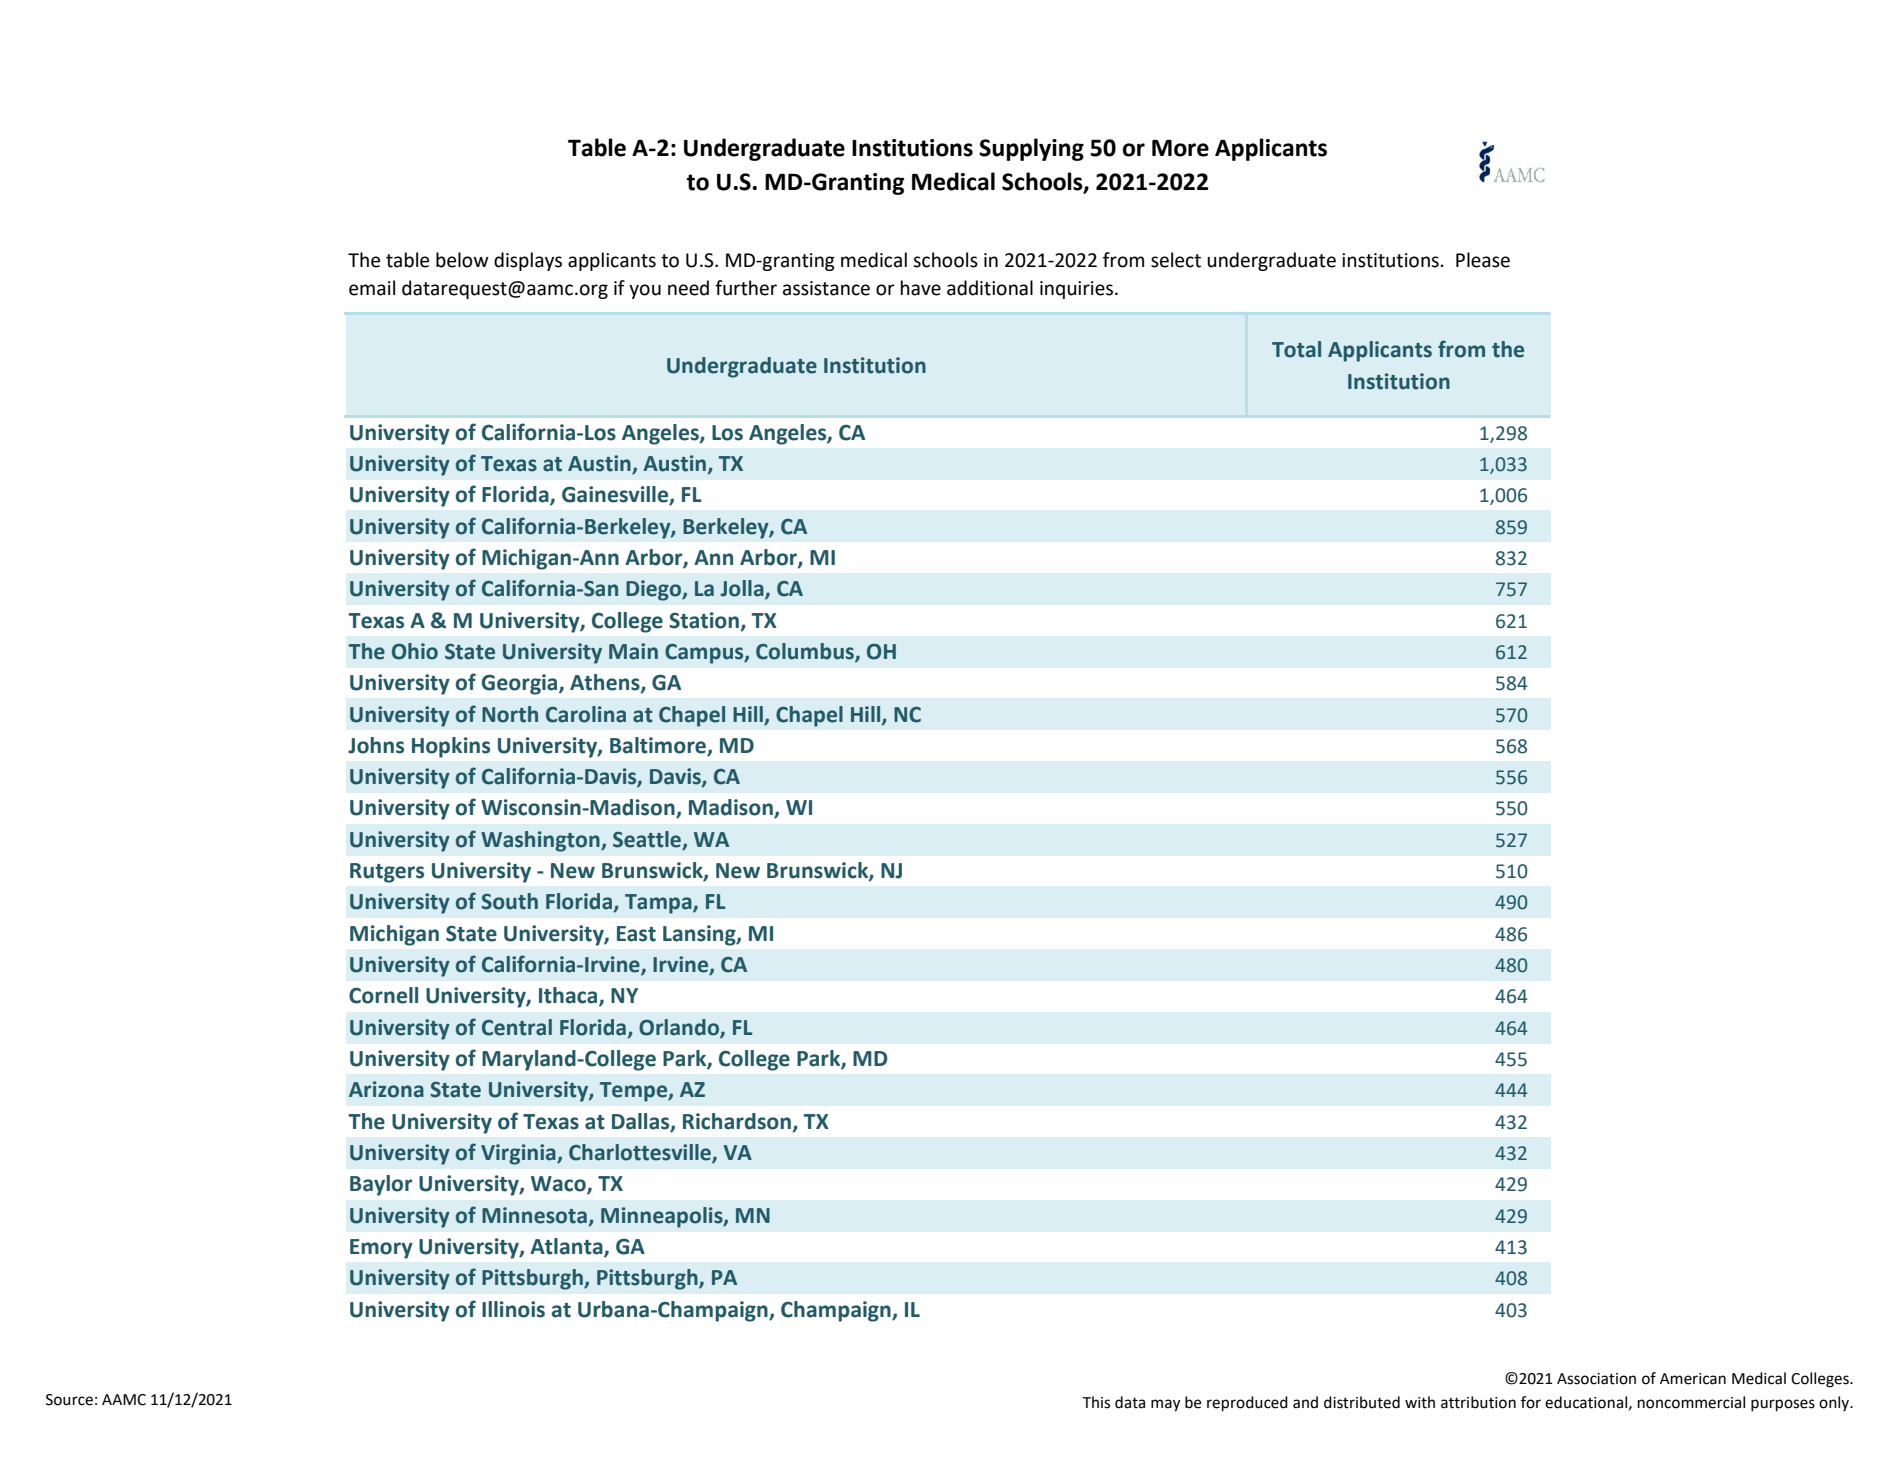  Describe the element at coordinates (1296, 349) in the screenshot. I see `Total` at that location.
